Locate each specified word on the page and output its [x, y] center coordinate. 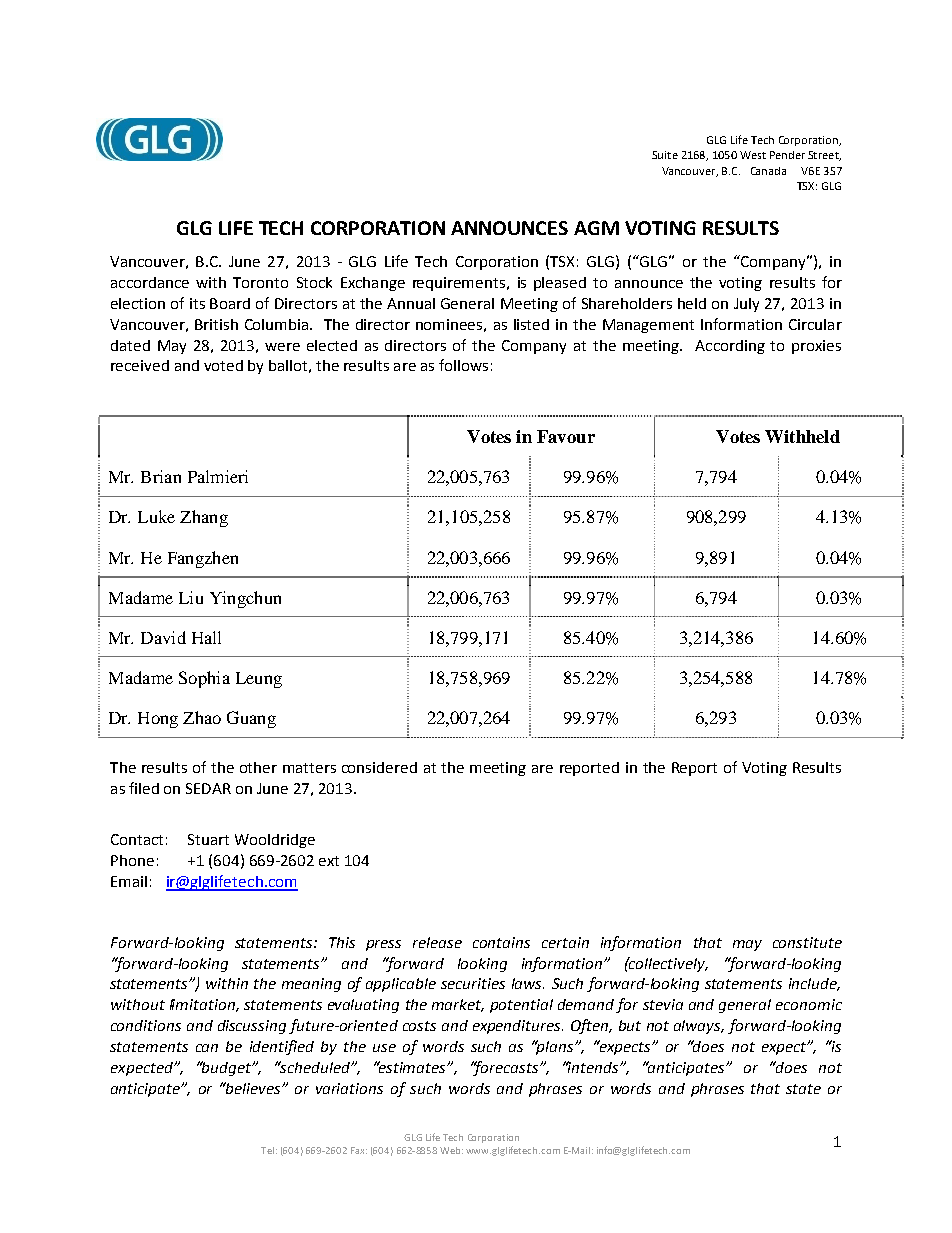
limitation [203, 1005]
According [730, 347]
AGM [596, 228]
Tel [267, 1150]
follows [463, 365]
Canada [768, 171]
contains [501, 942]
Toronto [260, 282]
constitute [807, 942]
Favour [566, 436]
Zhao [202, 717]
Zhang [204, 518]
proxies [816, 347]
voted [223, 365]
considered [379, 767]
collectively [667, 964]
